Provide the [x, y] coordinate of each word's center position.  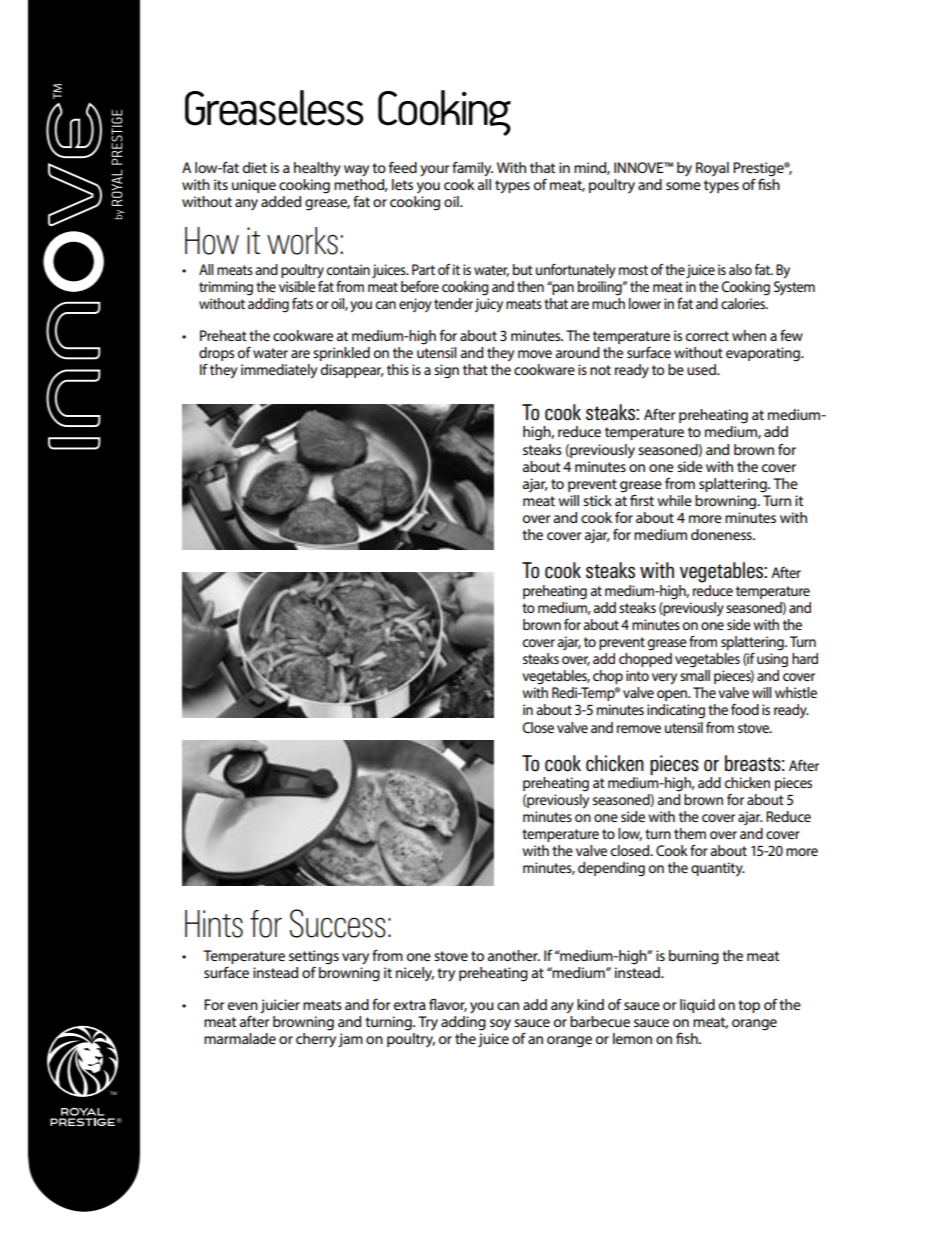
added [281, 201]
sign [446, 371]
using [772, 660]
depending [611, 869]
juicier [280, 1006]
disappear [352, 371]
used [702, 369]
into [637, 675]
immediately [279, 371]
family [472, 169]
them [690, 833]
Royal [712, 169]
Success [338, 923]
